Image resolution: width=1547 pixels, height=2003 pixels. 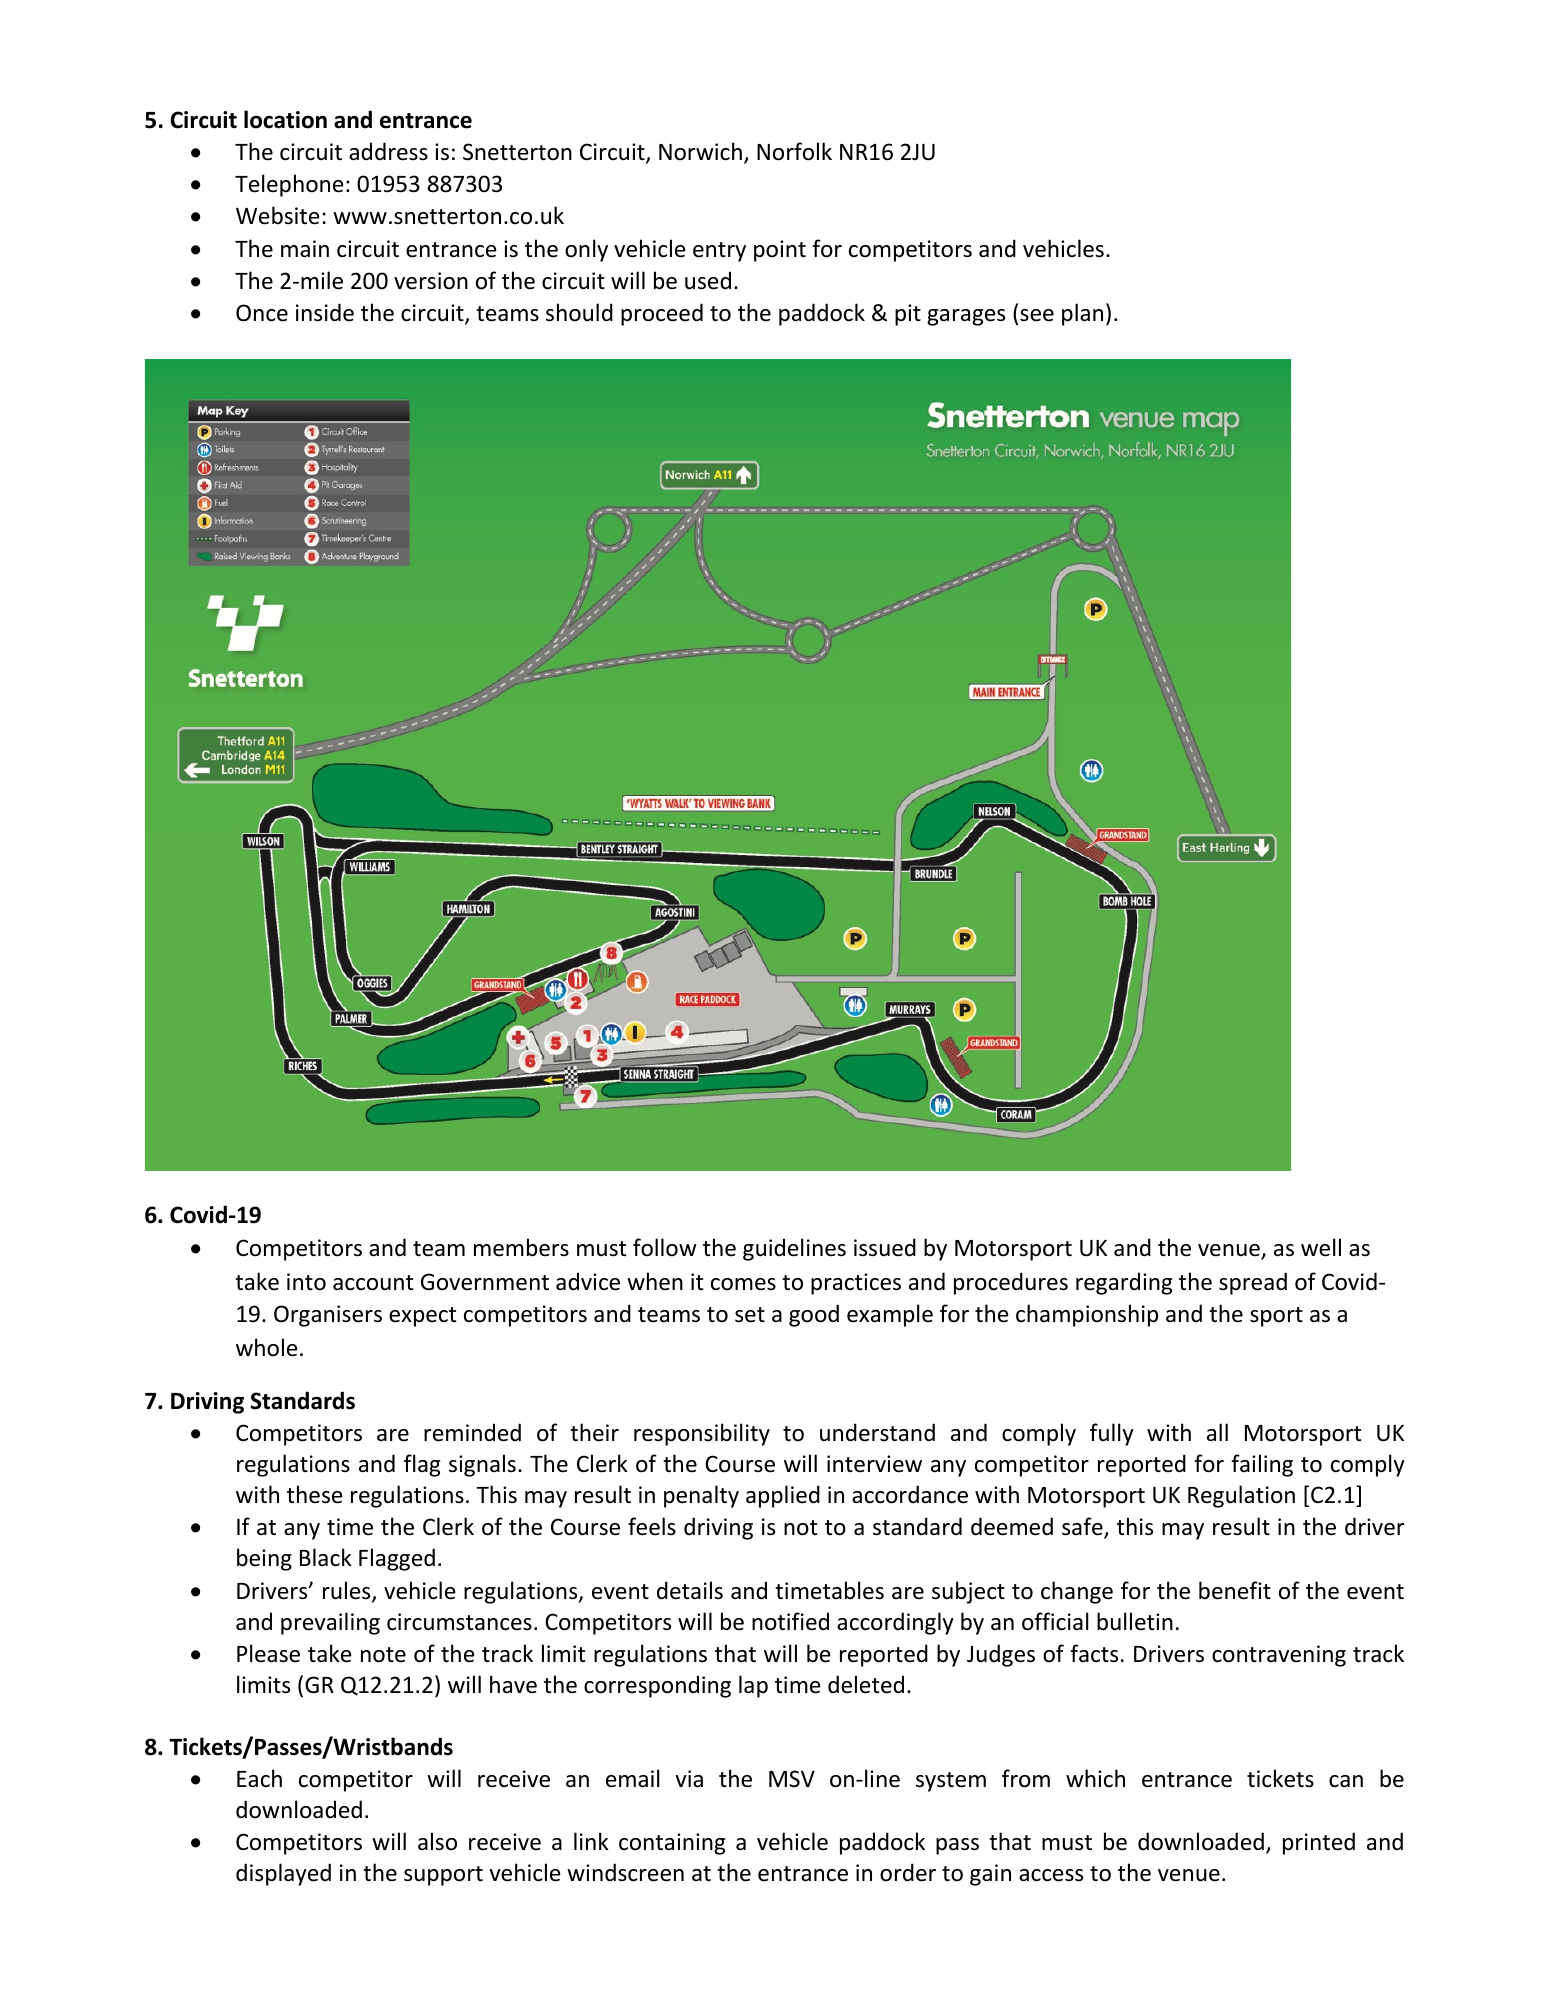 What do you see at coordinates (794, 151) in the screenshot?
I see `Norfolk` at bounding box center [794, 151].
